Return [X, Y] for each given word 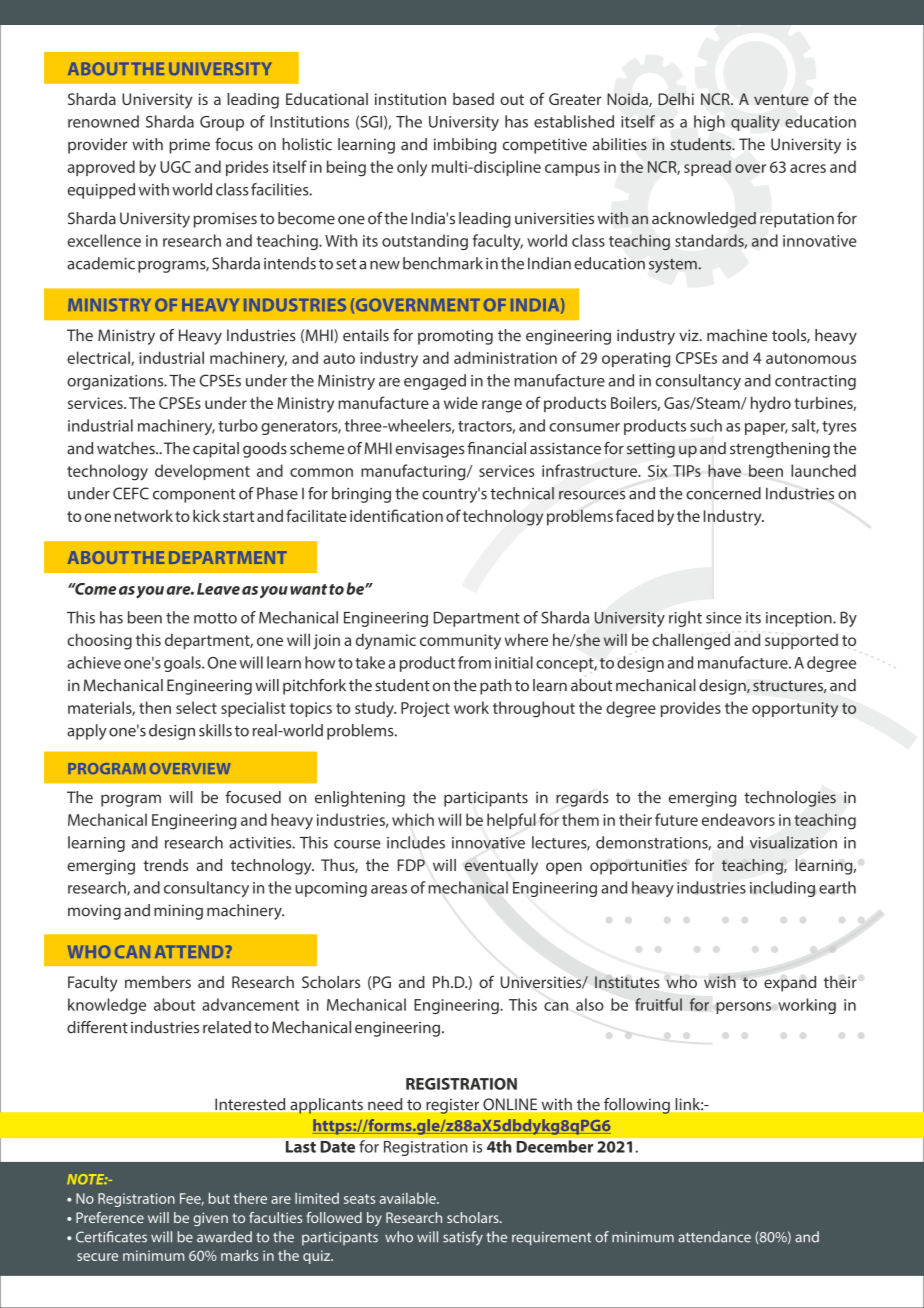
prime [189, 146]
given [210, 1219]
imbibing [465, 146]
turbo [238, 425]
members [158, 982]
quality [755, 123]
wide [461, 402]
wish [720, 981]
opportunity [795, 710]
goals [183, 664]
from [474, 662]
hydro [771, 404]
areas [389, 889]
